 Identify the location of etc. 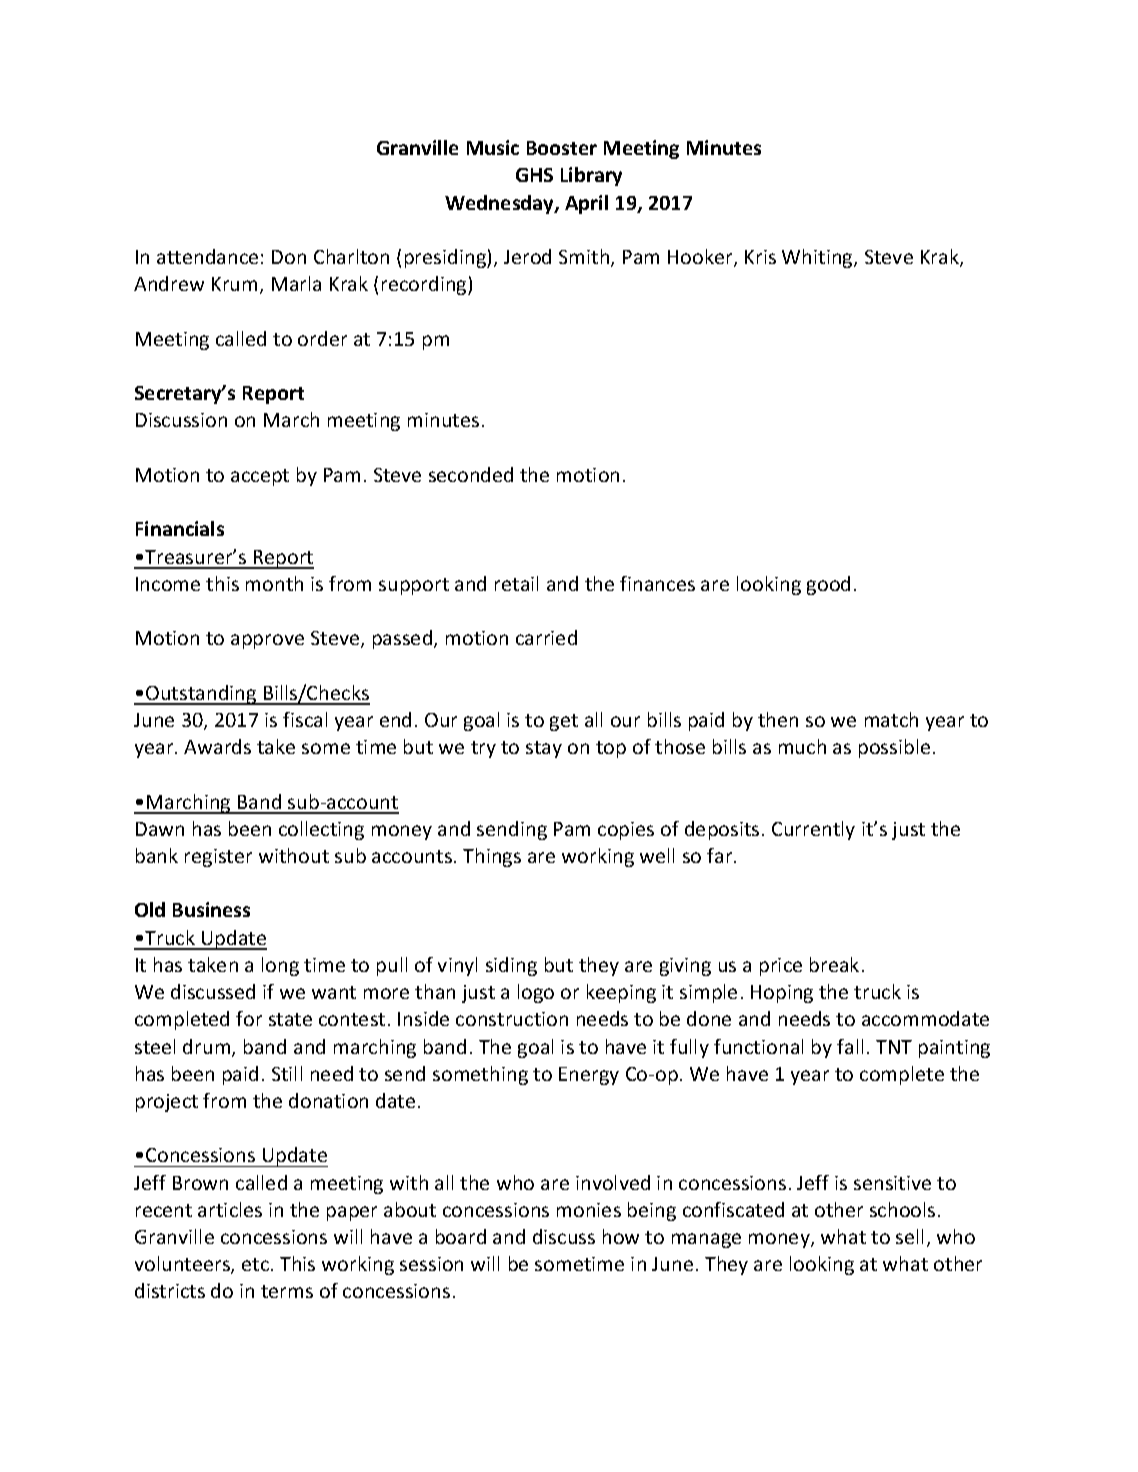
(255, 1264).
